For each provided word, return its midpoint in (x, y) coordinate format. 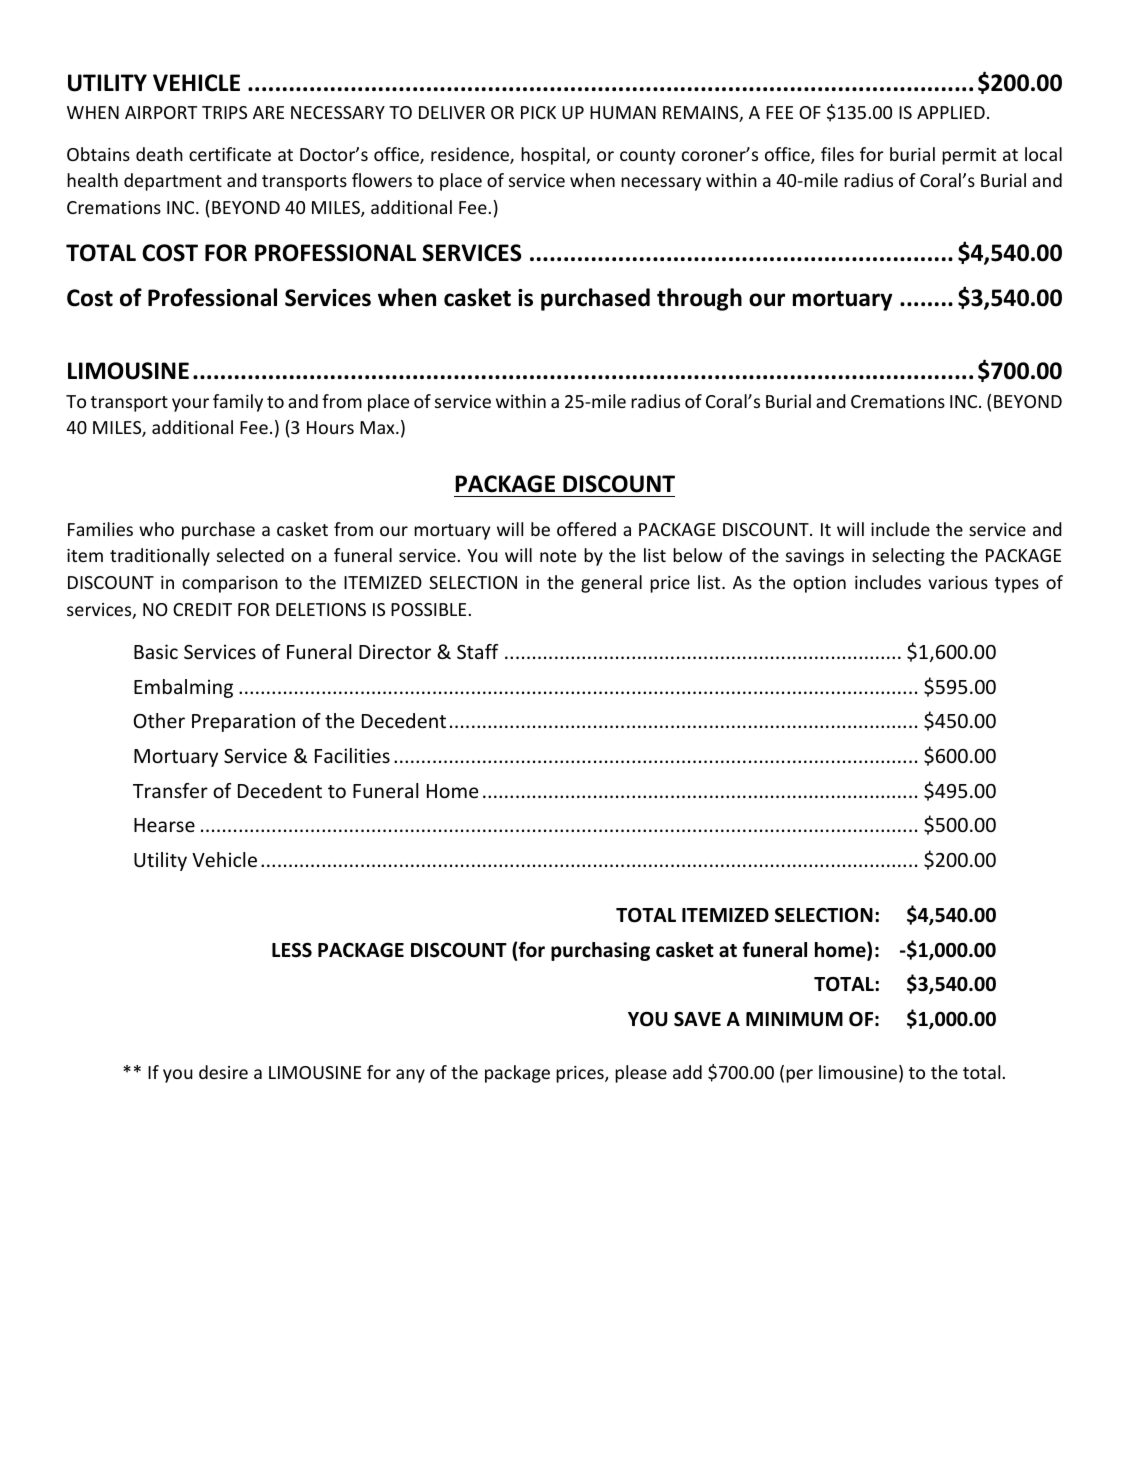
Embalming (183, 688)
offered (586, 529)
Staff (477, 651)
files (837, 154)
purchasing (600, 951)
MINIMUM (794, 1019)
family (238, 403)
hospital (554, 156)
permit (969, 156)
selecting (908, 557)
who (156, 529)
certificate (230, 154)
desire (223, 1072)
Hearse (164, 825)
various (958, 582)
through (699, 299)
